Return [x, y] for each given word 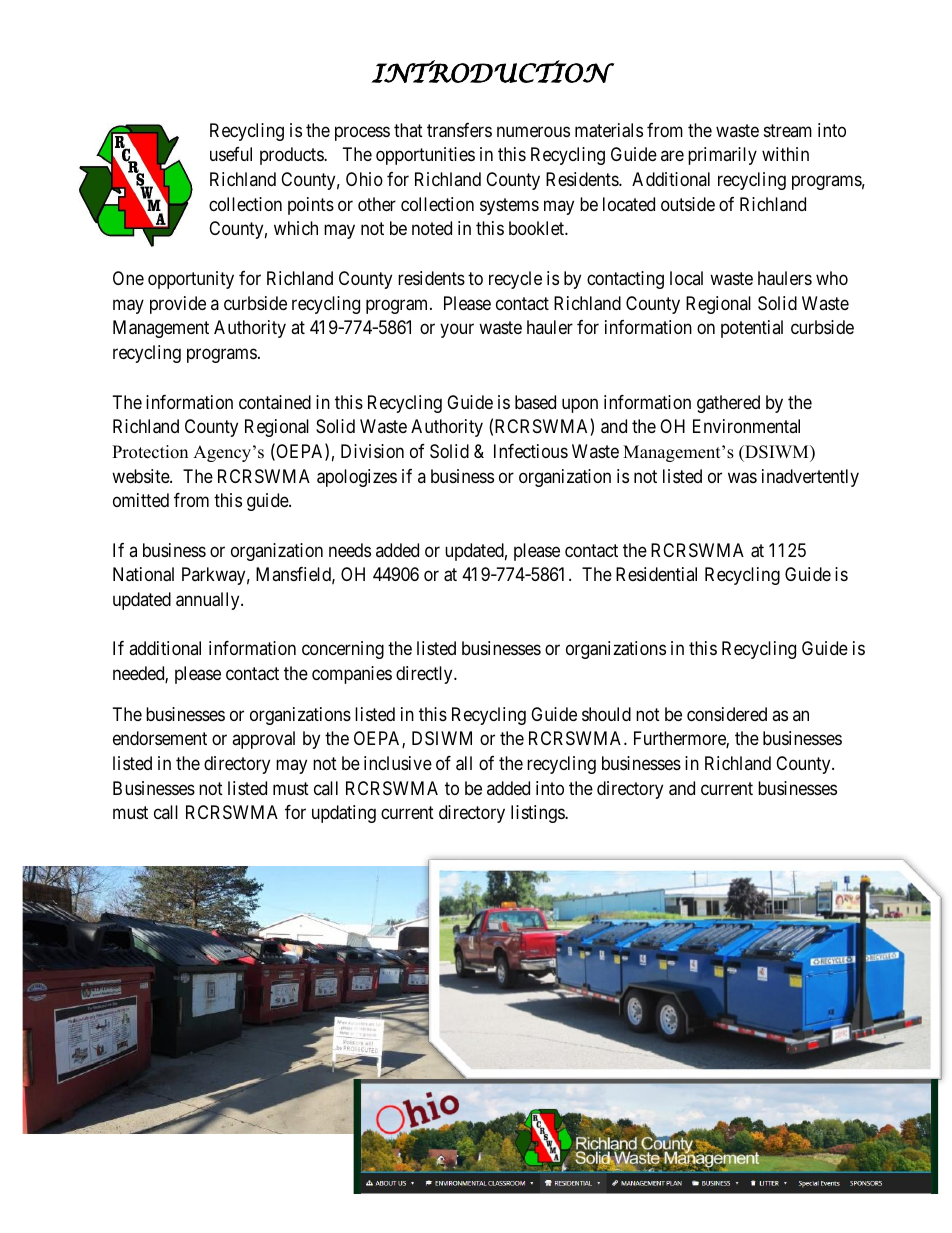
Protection [150, 452]
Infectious [531, 451]
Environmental [746, 426]
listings [538, 814]
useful [231, 154]
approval [263, 740]
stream [788, 130]
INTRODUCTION [492, 71]
